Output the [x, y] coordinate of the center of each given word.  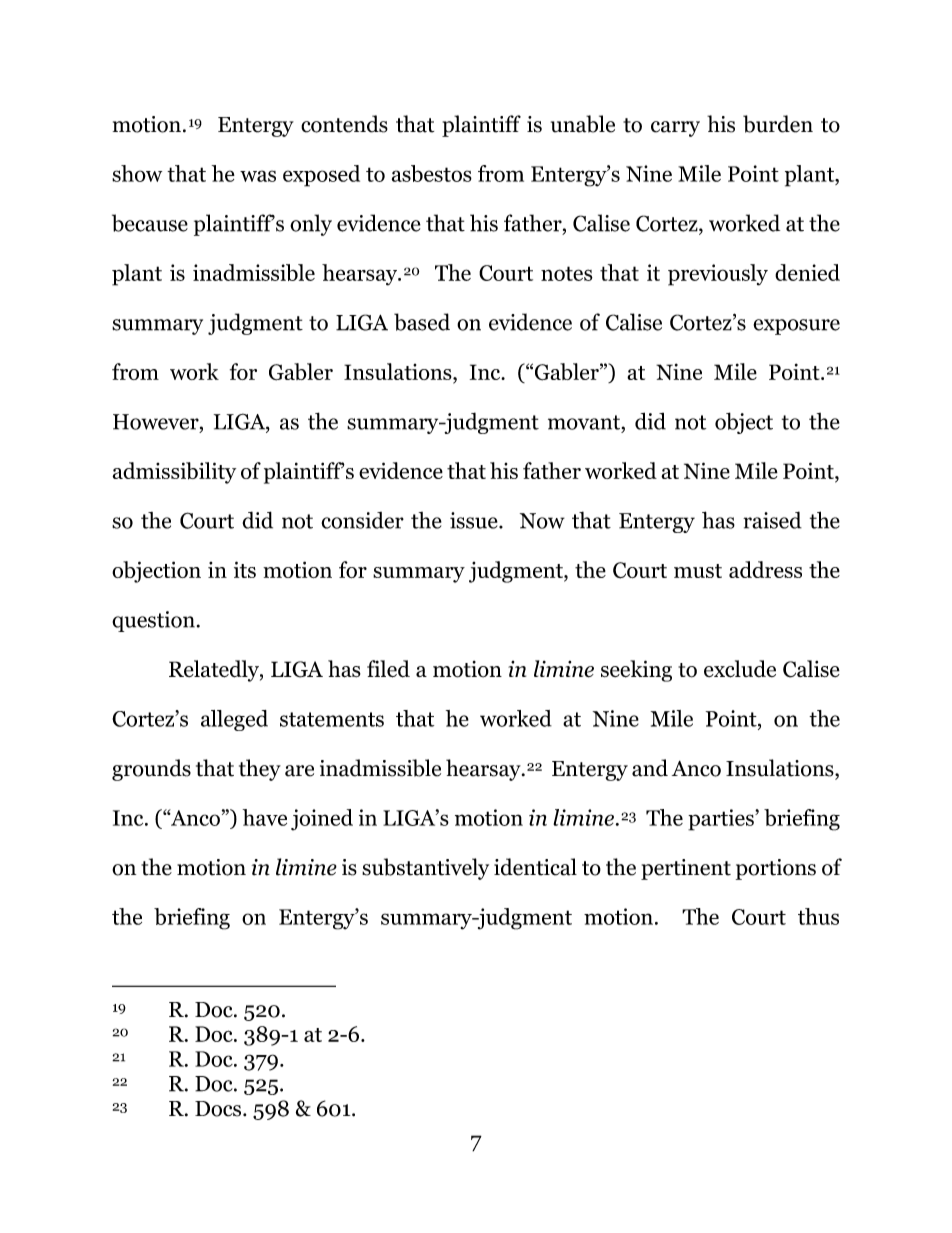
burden [778, 124]
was [258, 176]
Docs [218, 1109]
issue [475, 520]
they [260, 770]
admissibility [174, 473]
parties [722, 820]
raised [772, 520]
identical [535, 867]
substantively [425, 869]
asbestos [432, 173]
